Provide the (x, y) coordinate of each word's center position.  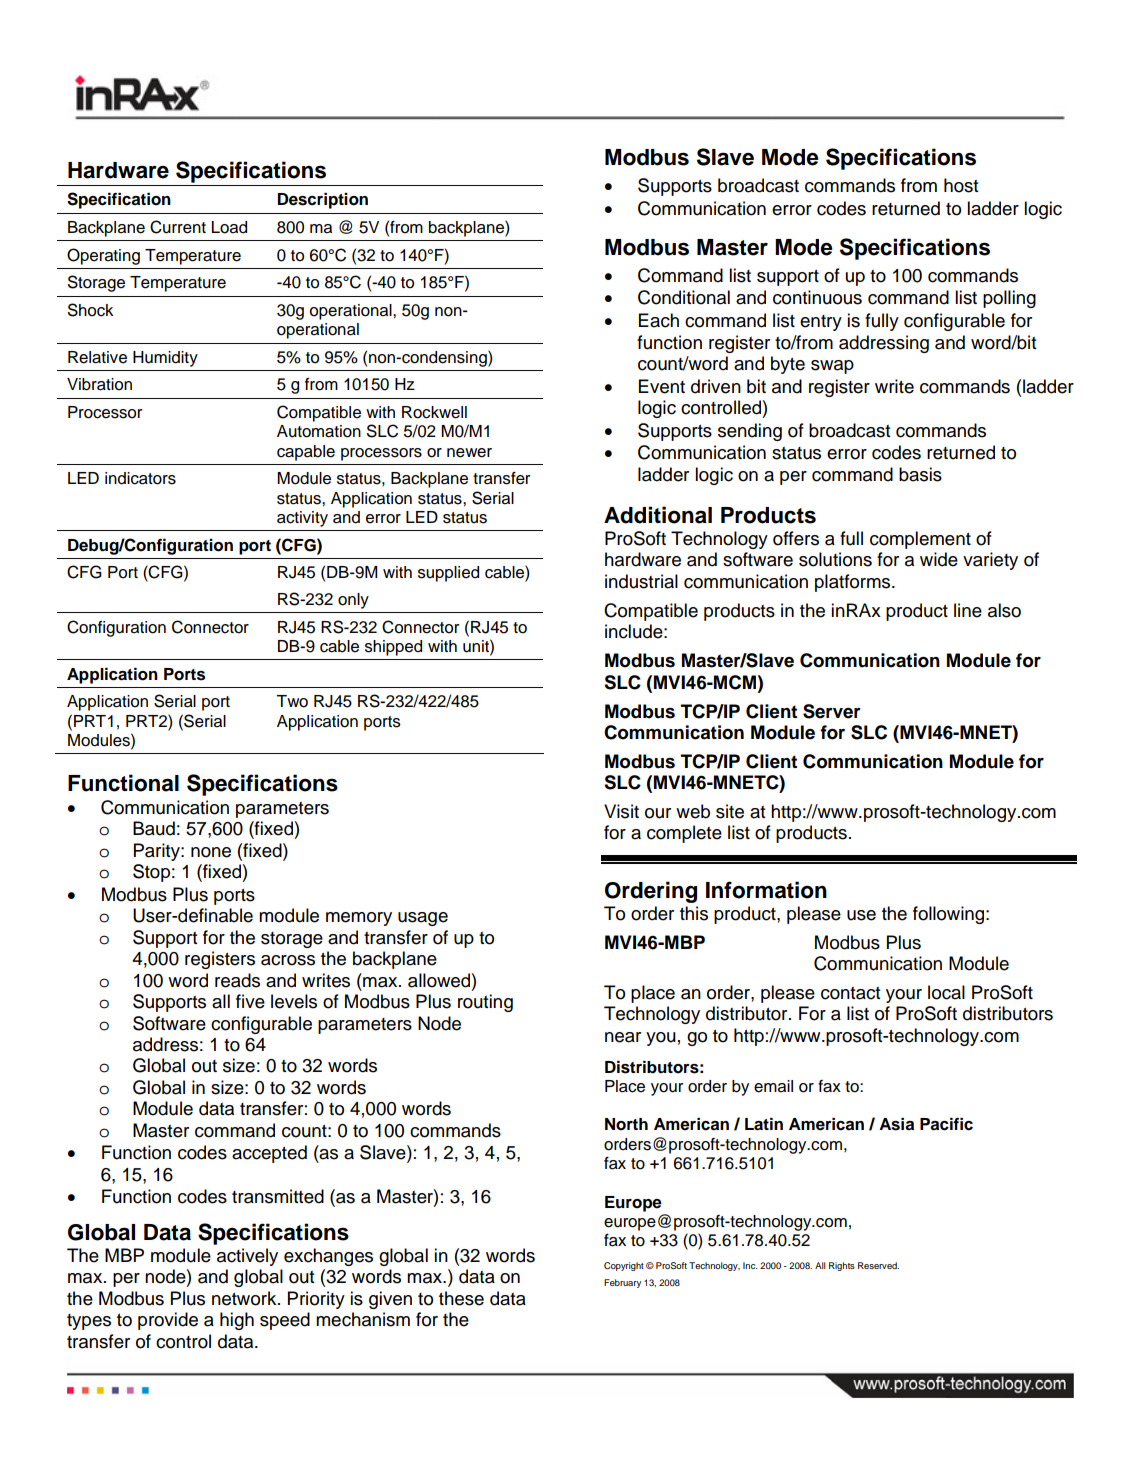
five (250, 1001)
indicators (140, 478)
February (622, 1283)
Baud (154, 828)
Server (832, 711)
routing (485, 1003)
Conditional (684, 297)
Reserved (878, 1265)
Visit (621, 811)
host (961, 185)
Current (178, 227)
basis (920, 474)
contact (850, 993)
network (245, 1298)
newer (469, 453)
